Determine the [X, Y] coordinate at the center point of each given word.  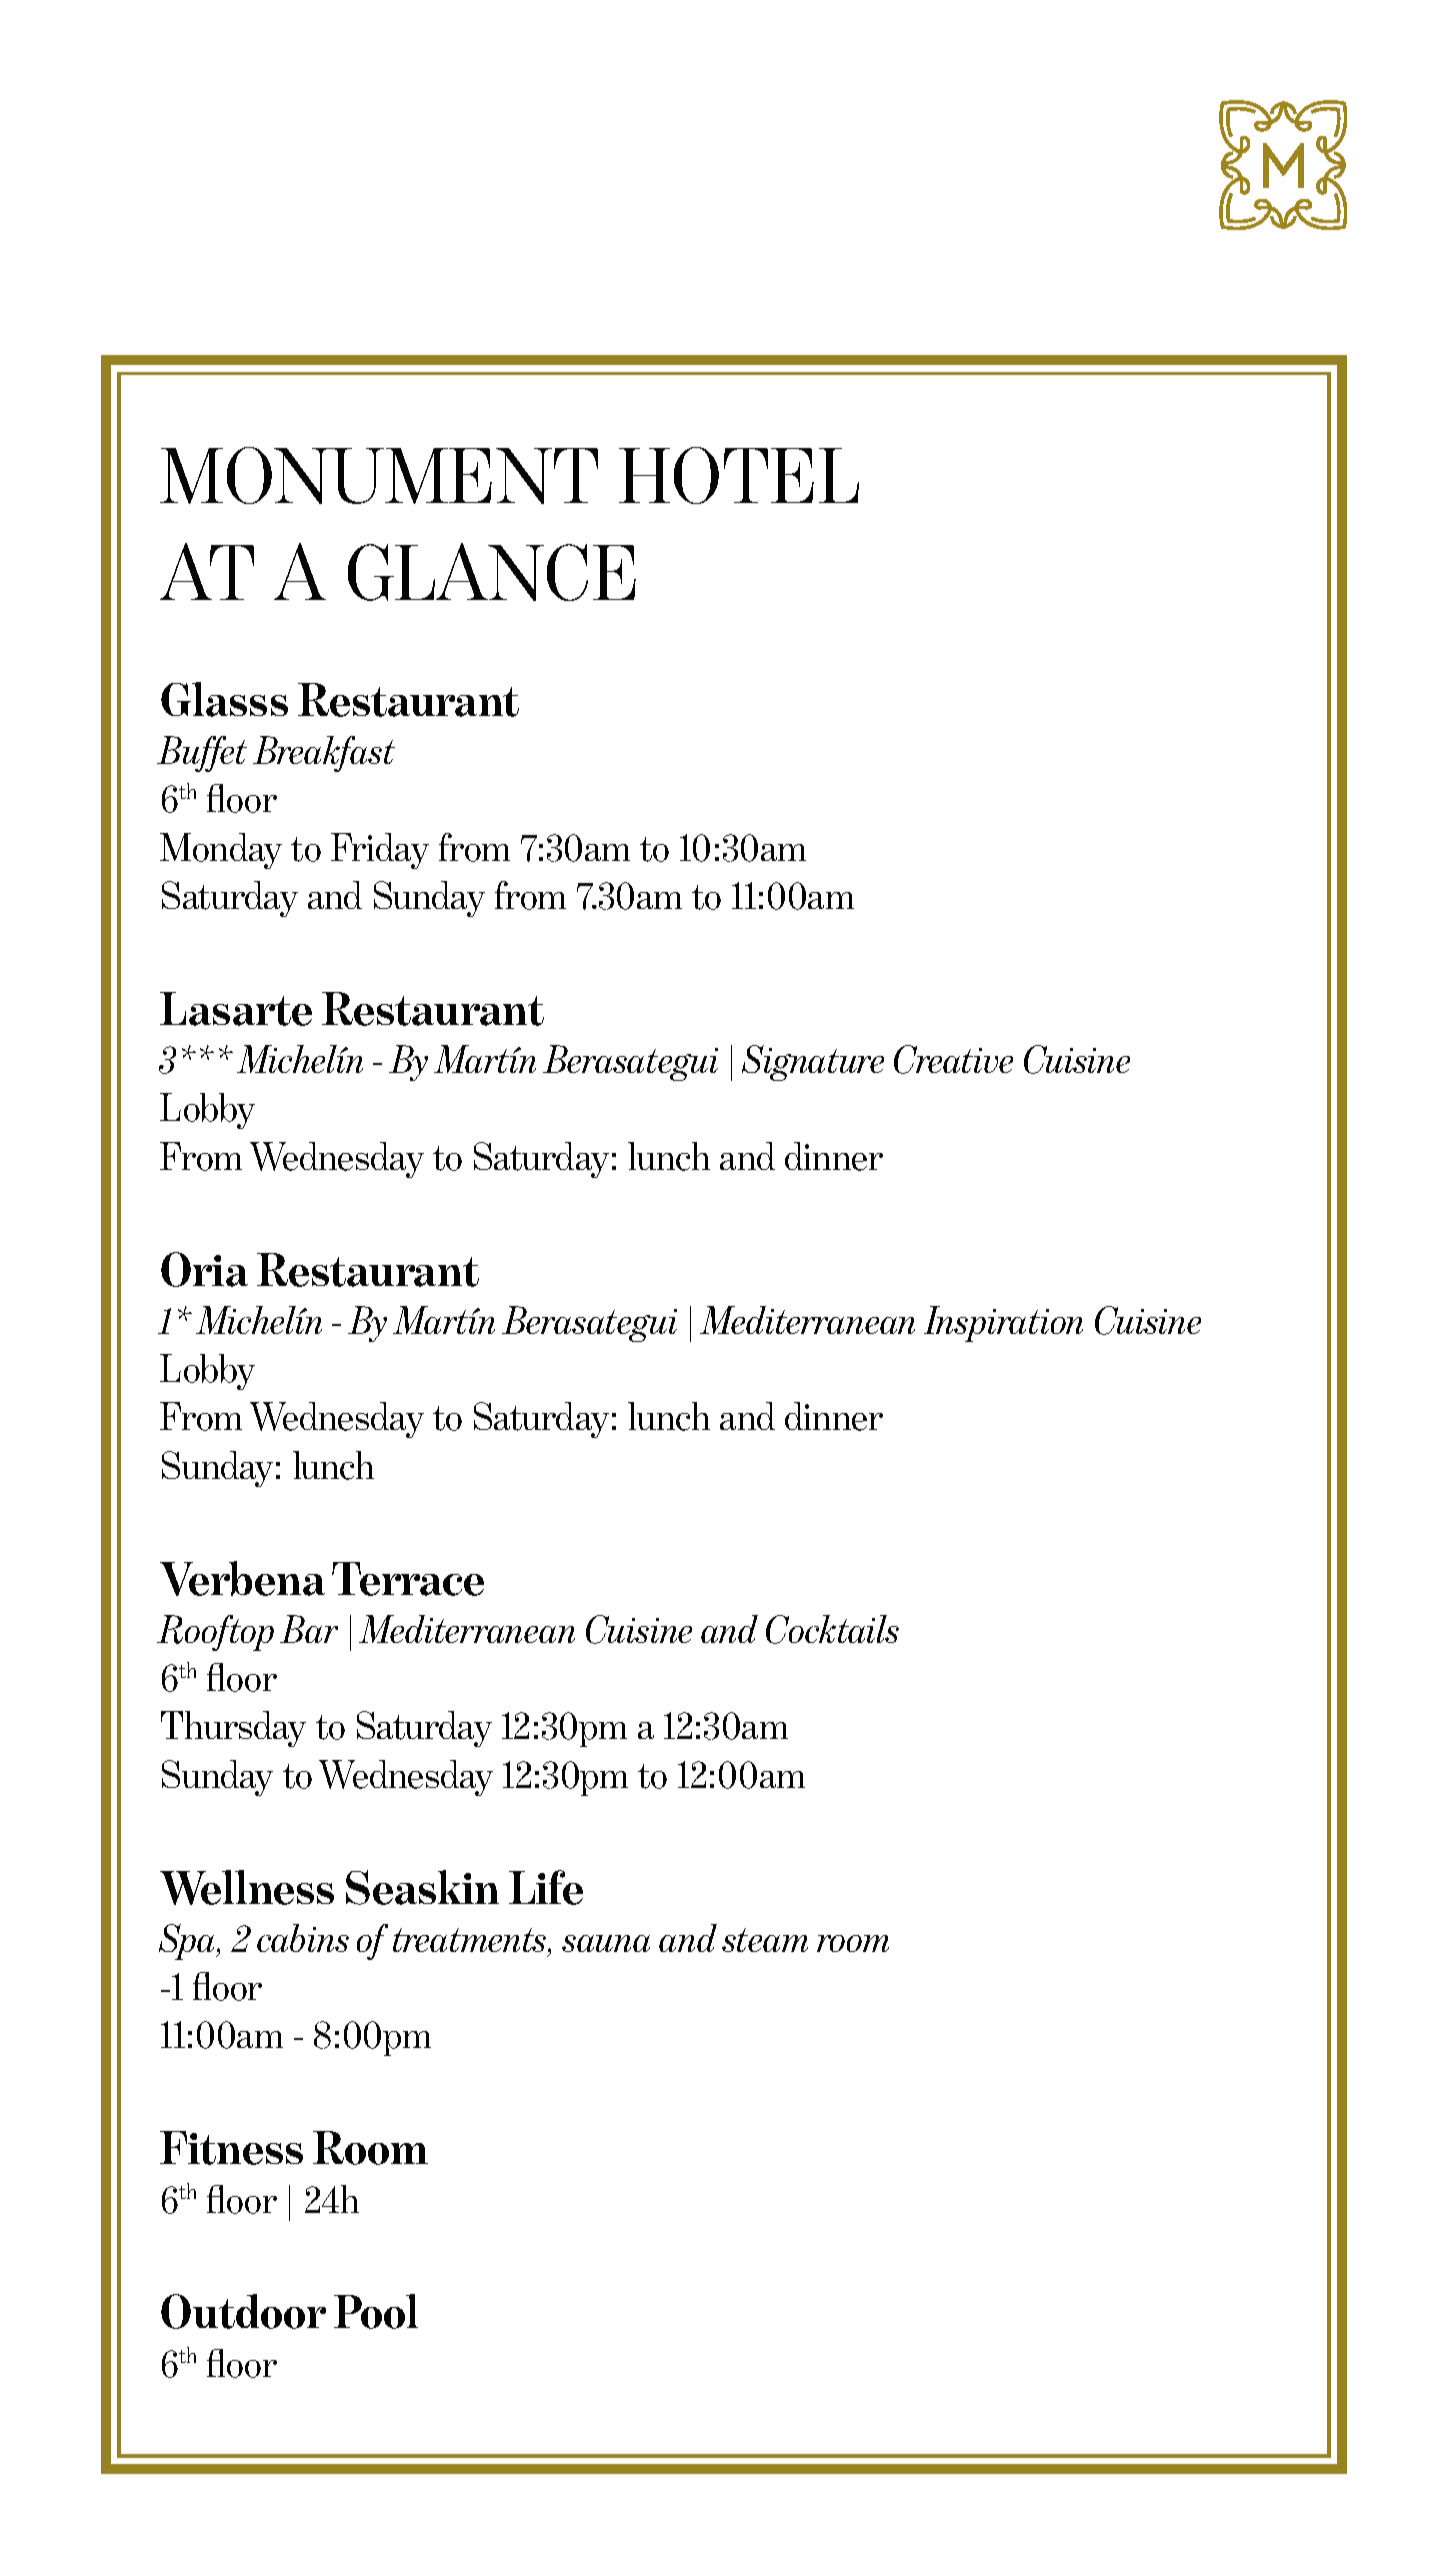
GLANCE [492, 572]
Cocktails [832, 1629]
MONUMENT [379, 475]
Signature [813, 1063]
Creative [953, 1059]
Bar [309, 1629]
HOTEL [739, 475]
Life [546, 1887]
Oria [204, 1269]
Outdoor [243, 2311]
